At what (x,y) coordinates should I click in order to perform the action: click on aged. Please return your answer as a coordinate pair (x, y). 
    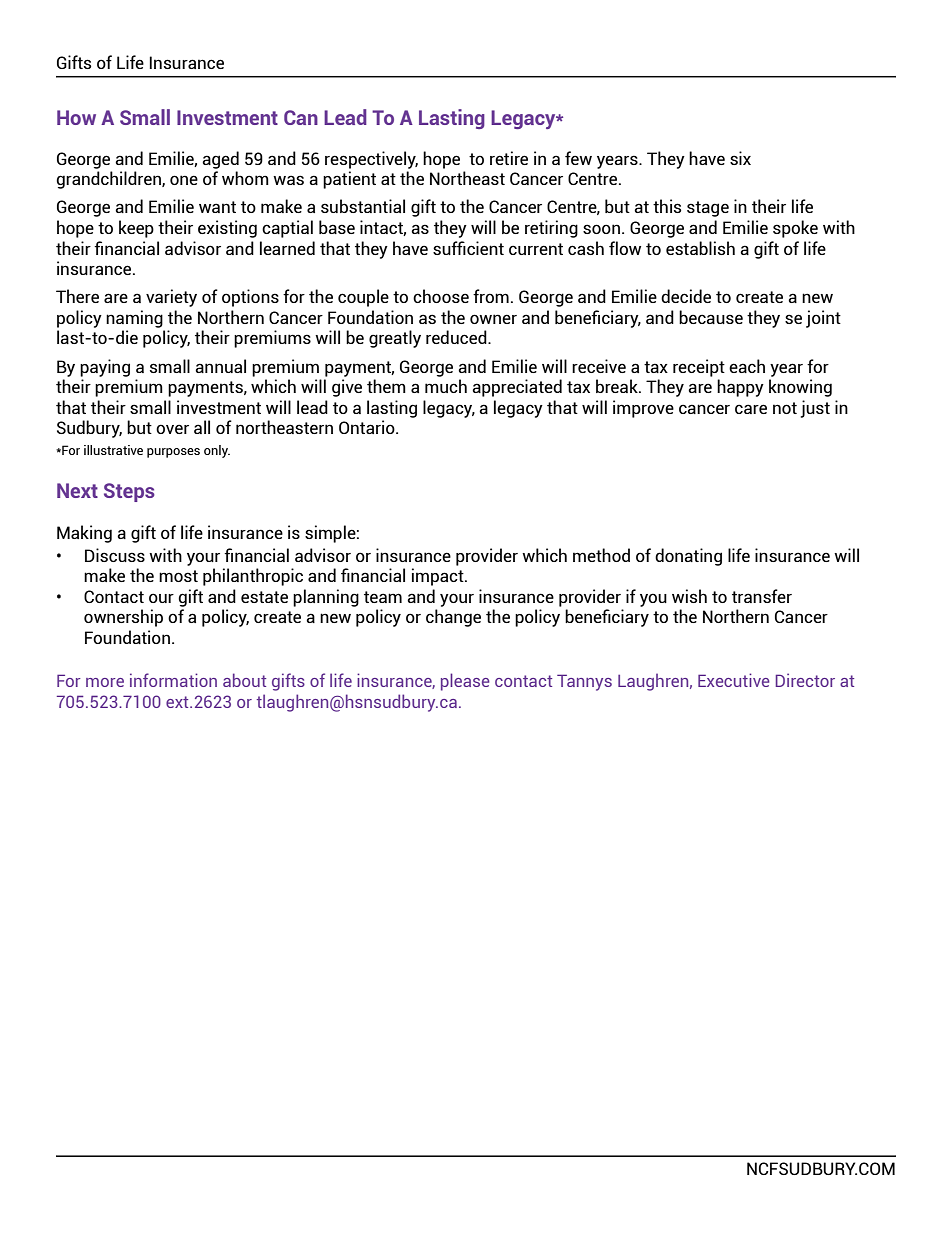
    Looking at the image, I should click on (220, 160).
